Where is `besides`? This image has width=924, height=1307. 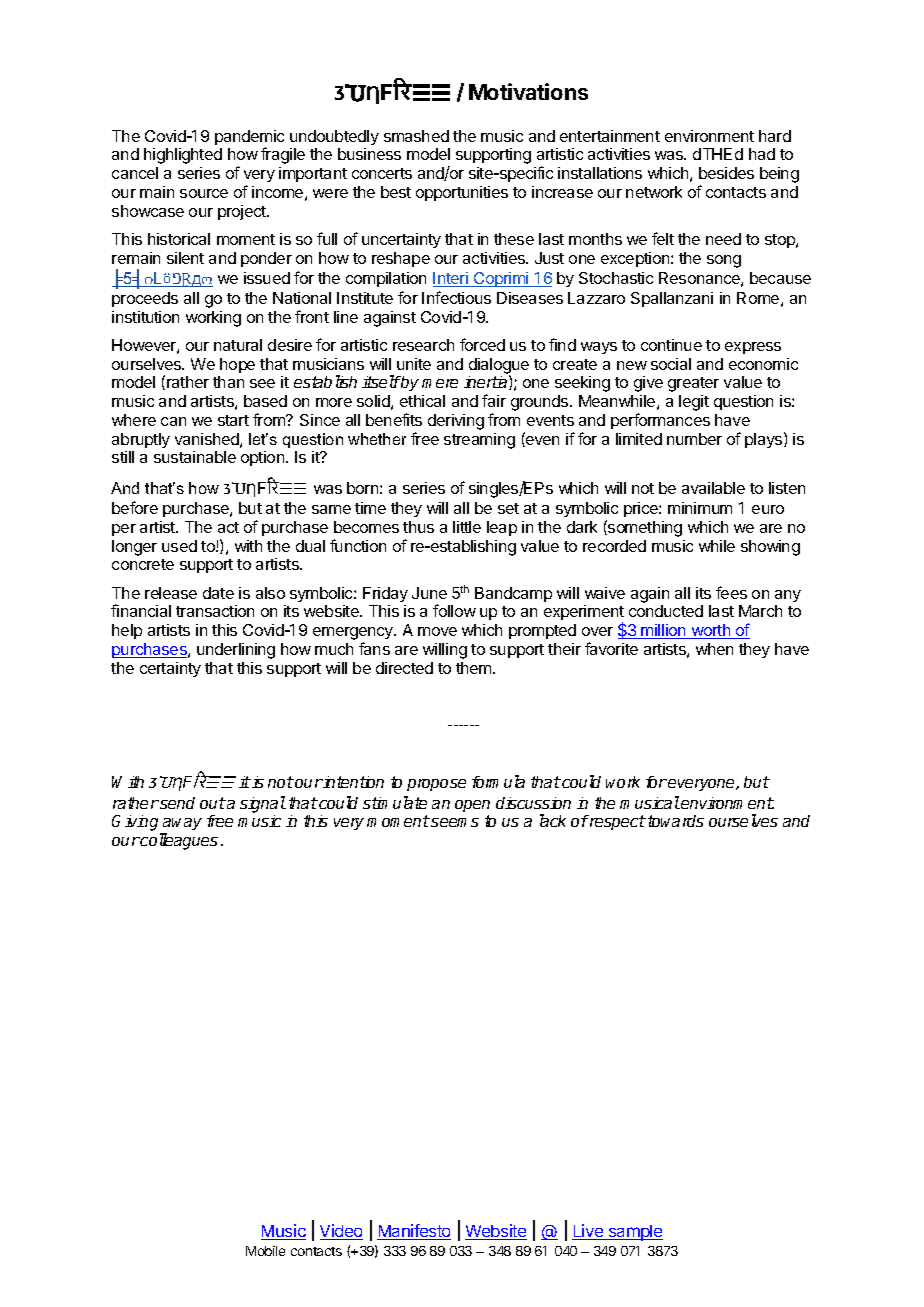
besides is located at coordinates (726, 173).
